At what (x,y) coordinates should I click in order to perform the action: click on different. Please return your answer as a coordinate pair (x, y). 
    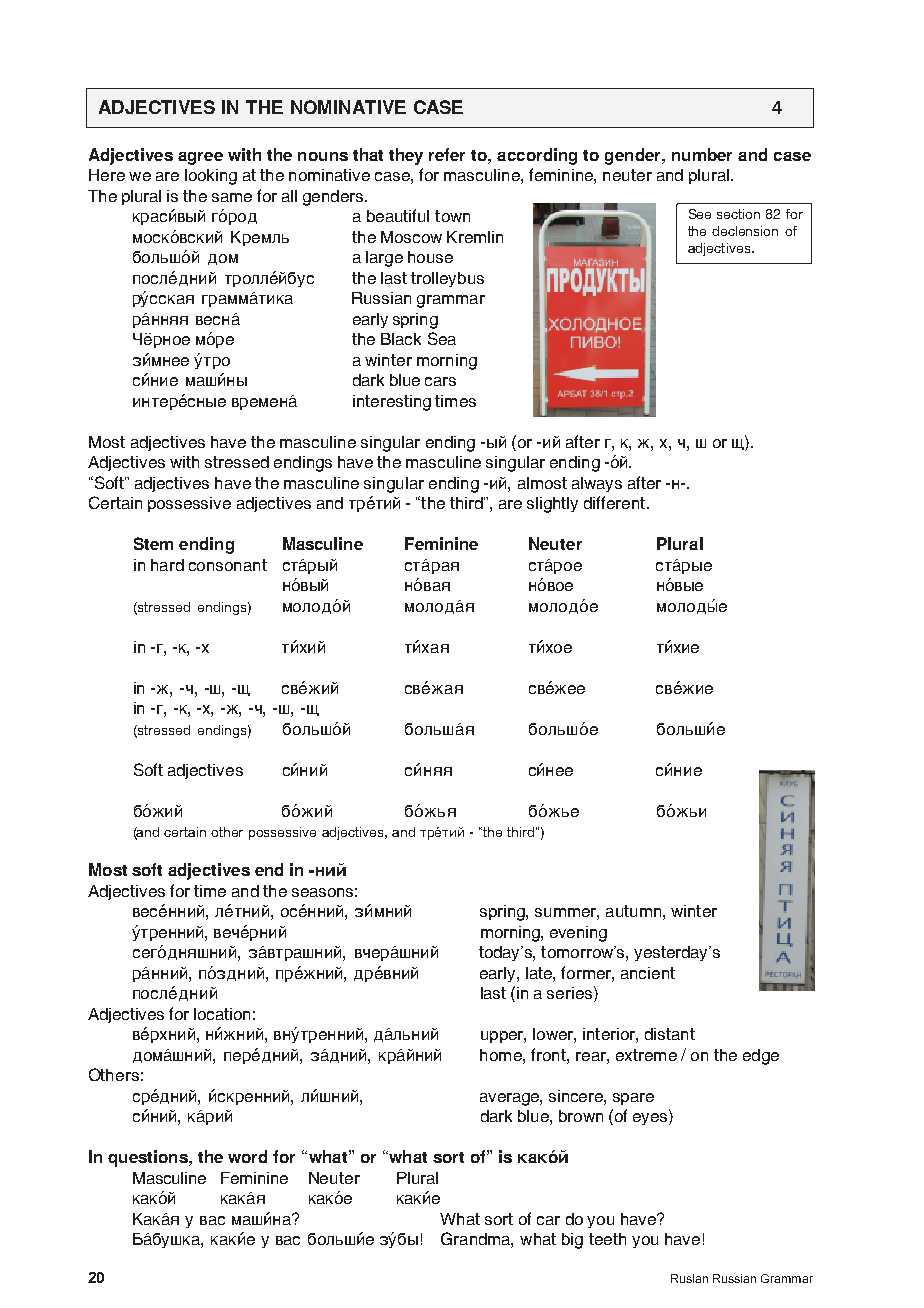
    Looking at the image, I should click on (616, 502).
